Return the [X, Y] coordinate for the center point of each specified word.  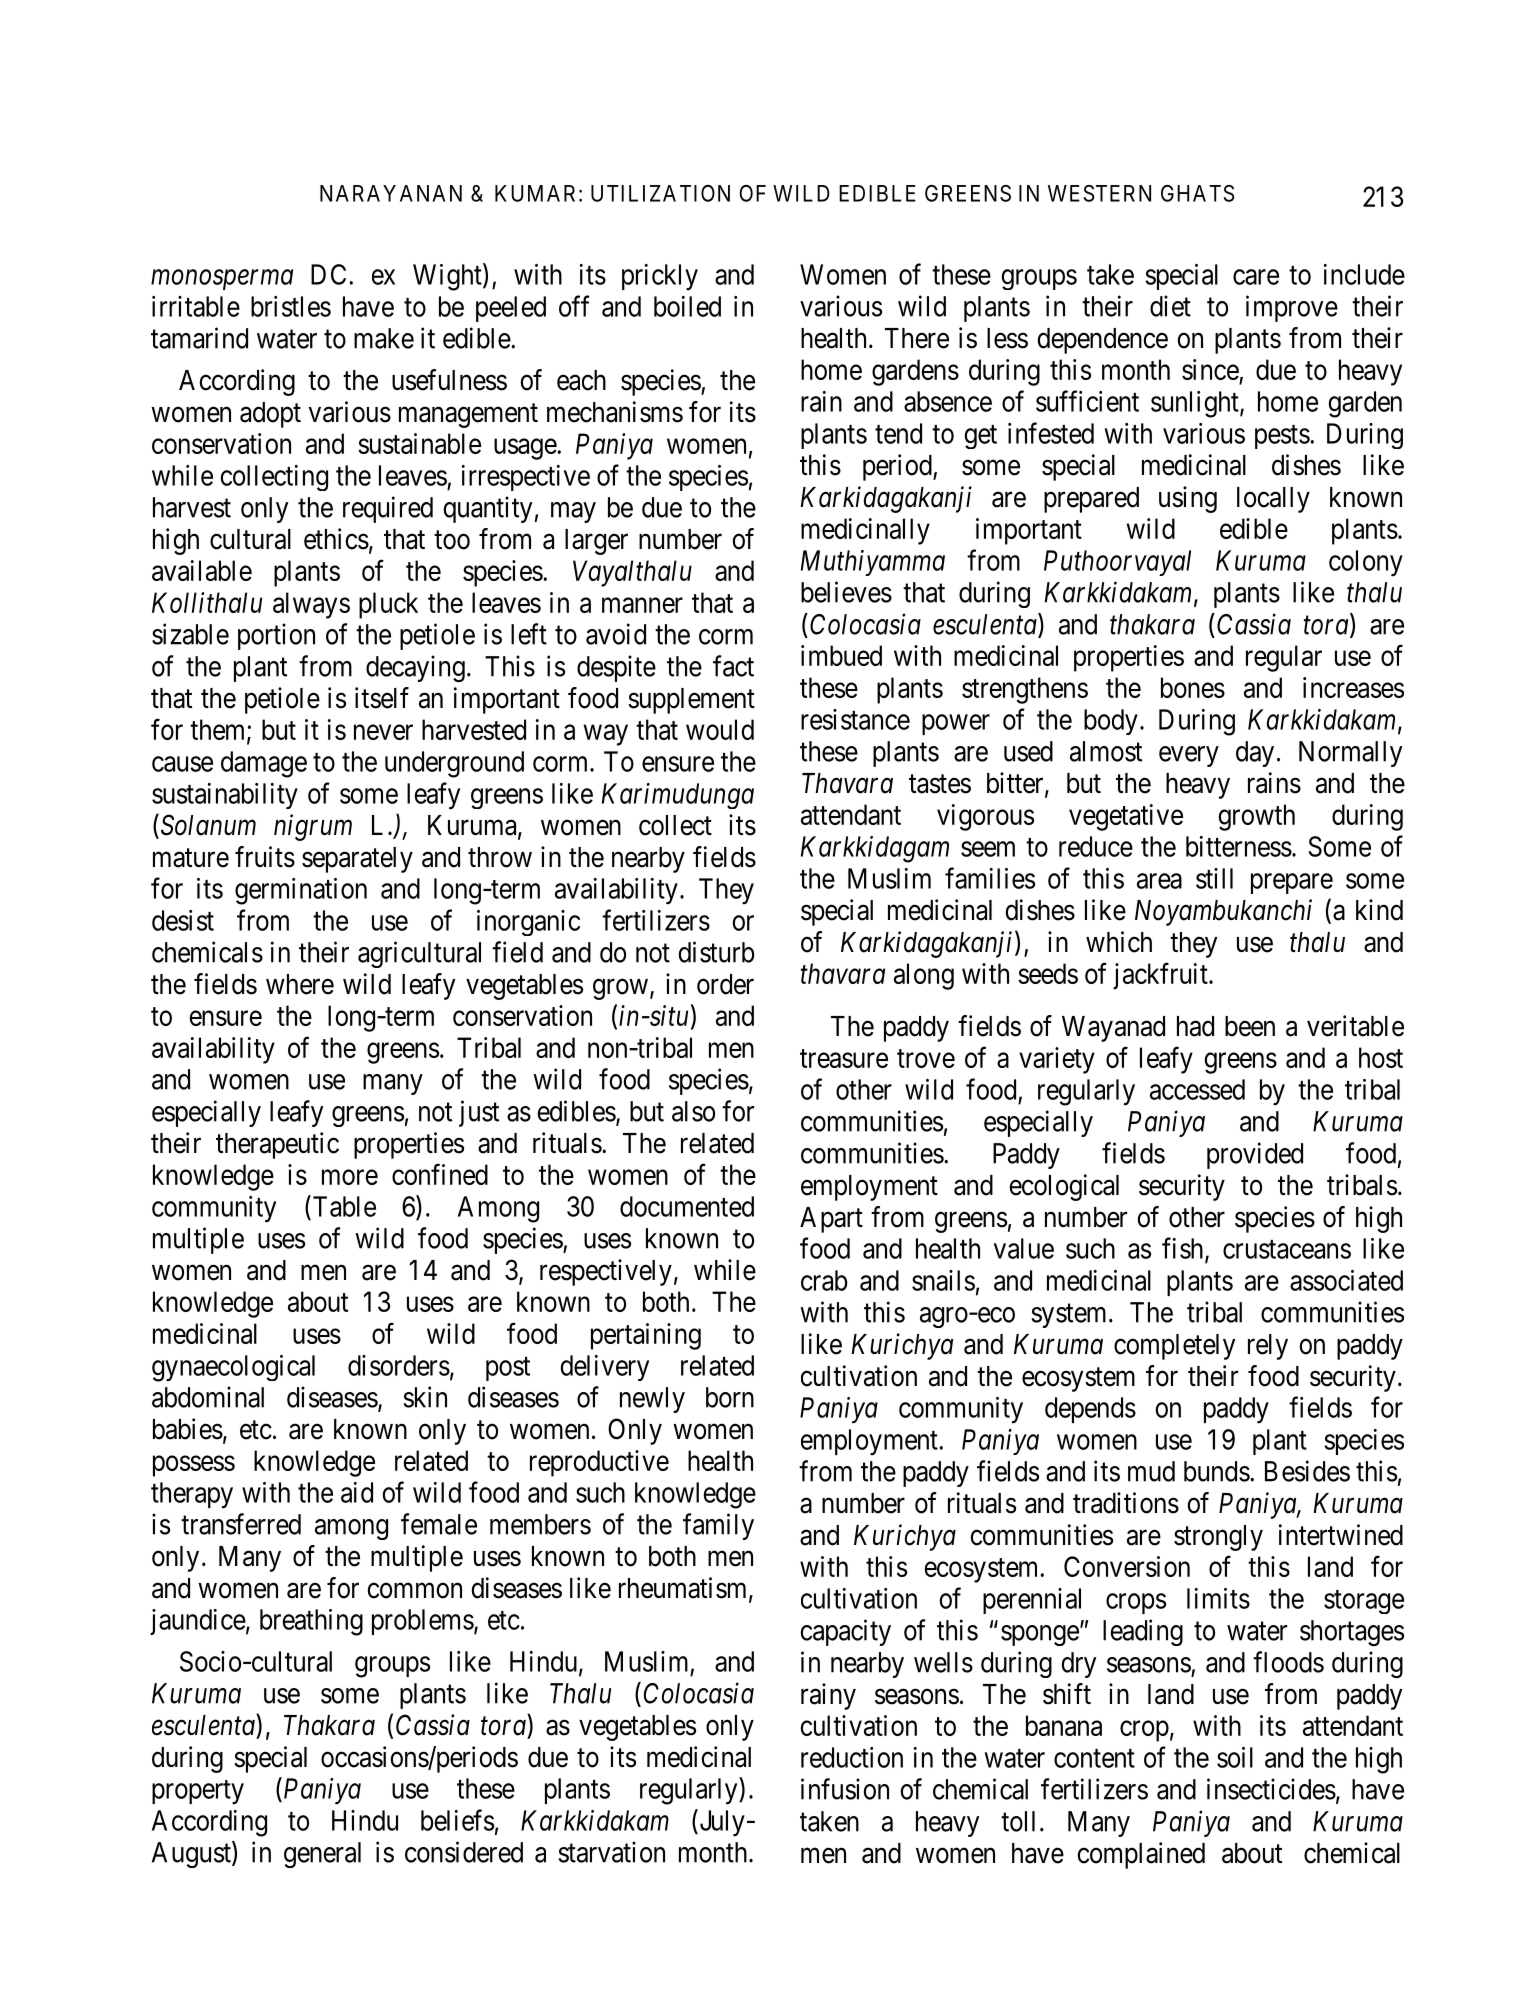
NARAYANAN [391, 193]
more [350, 1177]
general [322, 1855]
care [1256, 277]
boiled [687, 306]
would [720, 729]
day [1255, 754]
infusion [845, 1789]
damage [264, 764]
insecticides [1271, 1789]
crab [824, 1280]
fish [1184, 1249]
